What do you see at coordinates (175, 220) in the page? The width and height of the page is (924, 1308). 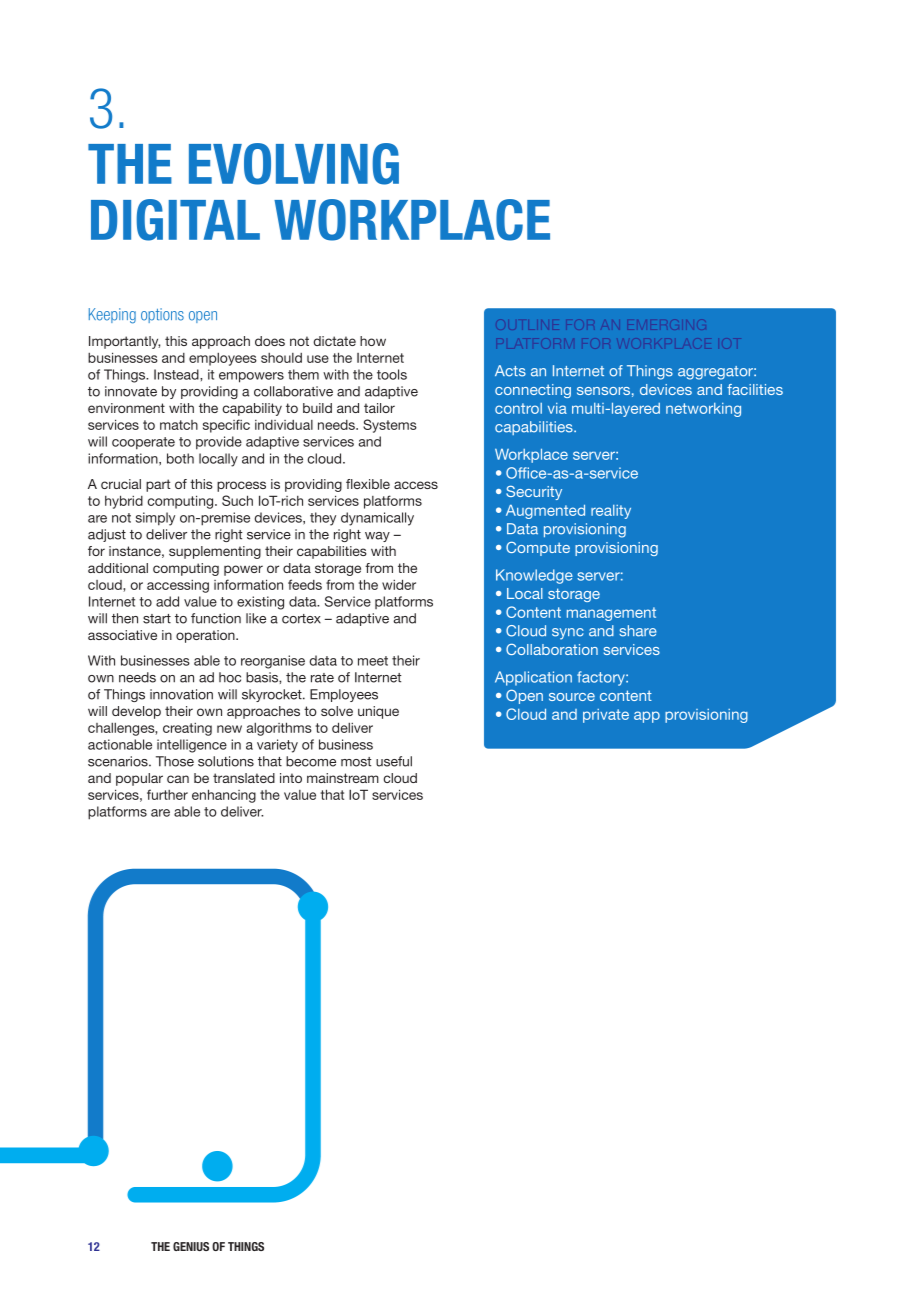 I see `DIGITAL` at bounding box center [175, 220].
